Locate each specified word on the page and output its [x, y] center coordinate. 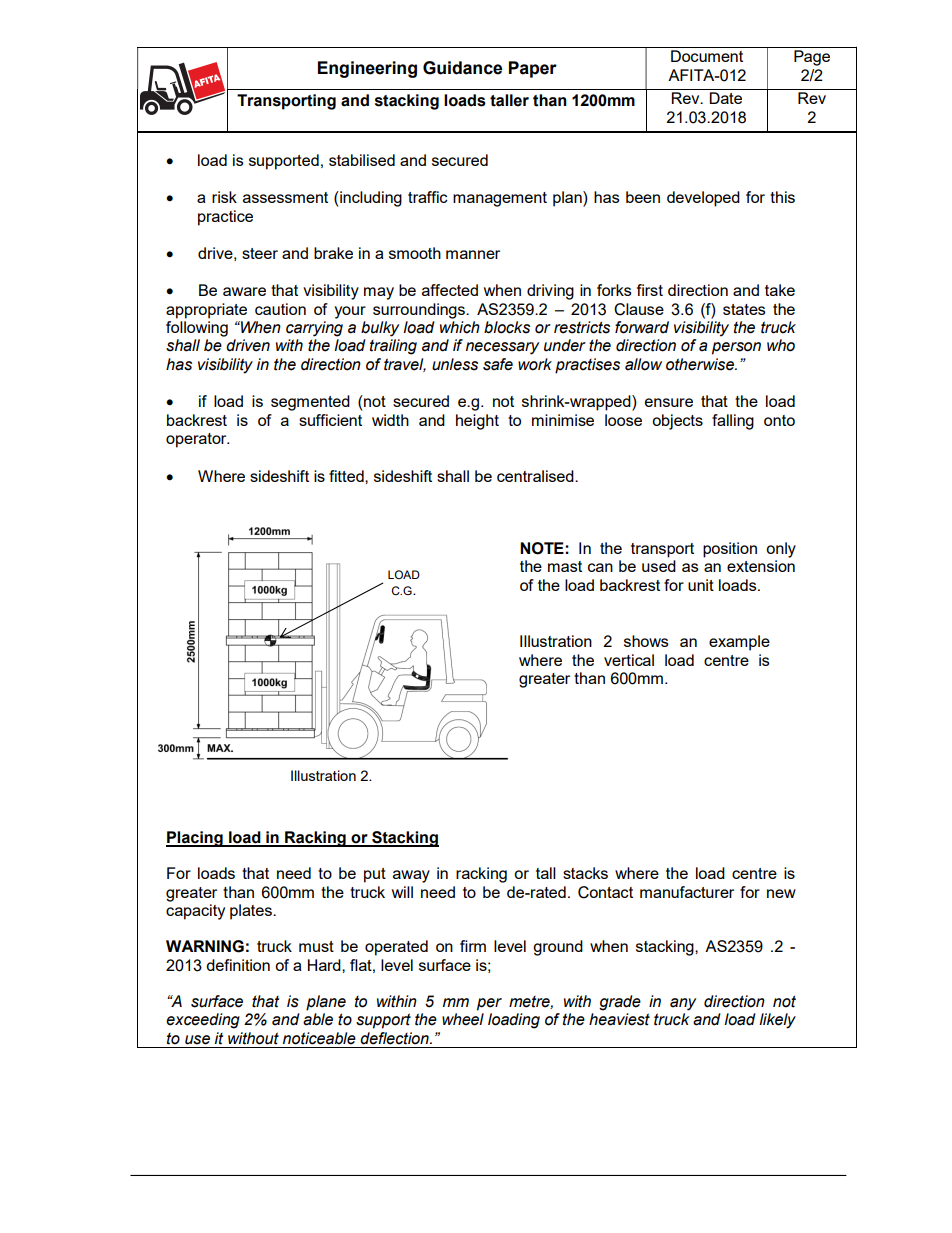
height [477, 422]
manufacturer [687, 892]
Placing [195, 839]
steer [260, 253]
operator [197, 440]
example [739, 643]
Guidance [462, 68]
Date [725, 98]
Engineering [367, 69]
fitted [347, 476]
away [411, 876]
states [744, 309]
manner [473, 254]
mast [565, 566]
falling [733, 422]
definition [238, 965]
